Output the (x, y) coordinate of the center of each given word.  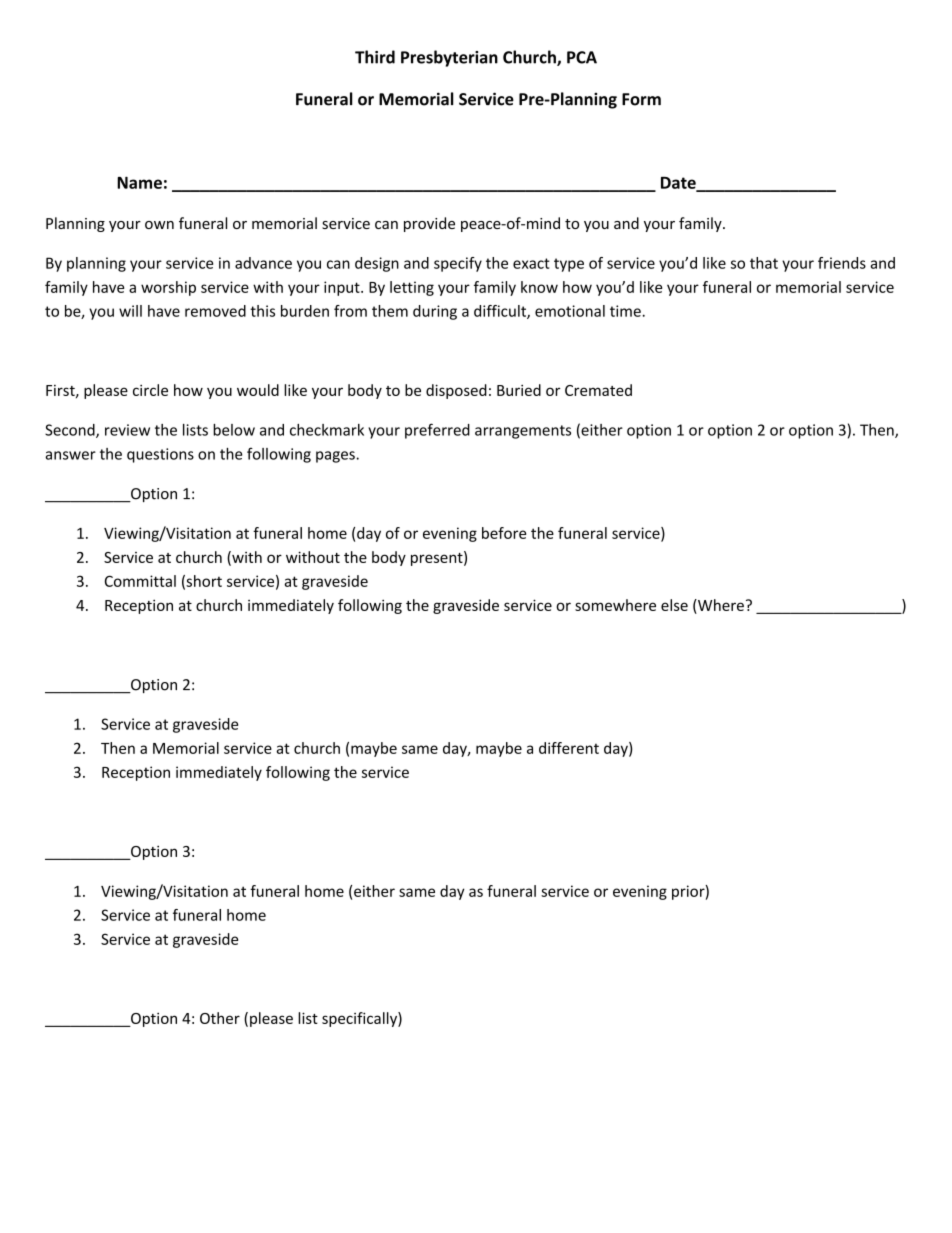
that (764, 263)
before (504, 533)
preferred (437, 431)
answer (70, 455)
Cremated (598, 390)
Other (220, 1018)
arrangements (523, 432)
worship (168, 288)
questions (160, 455)
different (569, 748)
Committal (140, 581)
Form (641, 99)
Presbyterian (449, 58)
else (674, 605)
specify (458, 264)
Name (139, 182)
